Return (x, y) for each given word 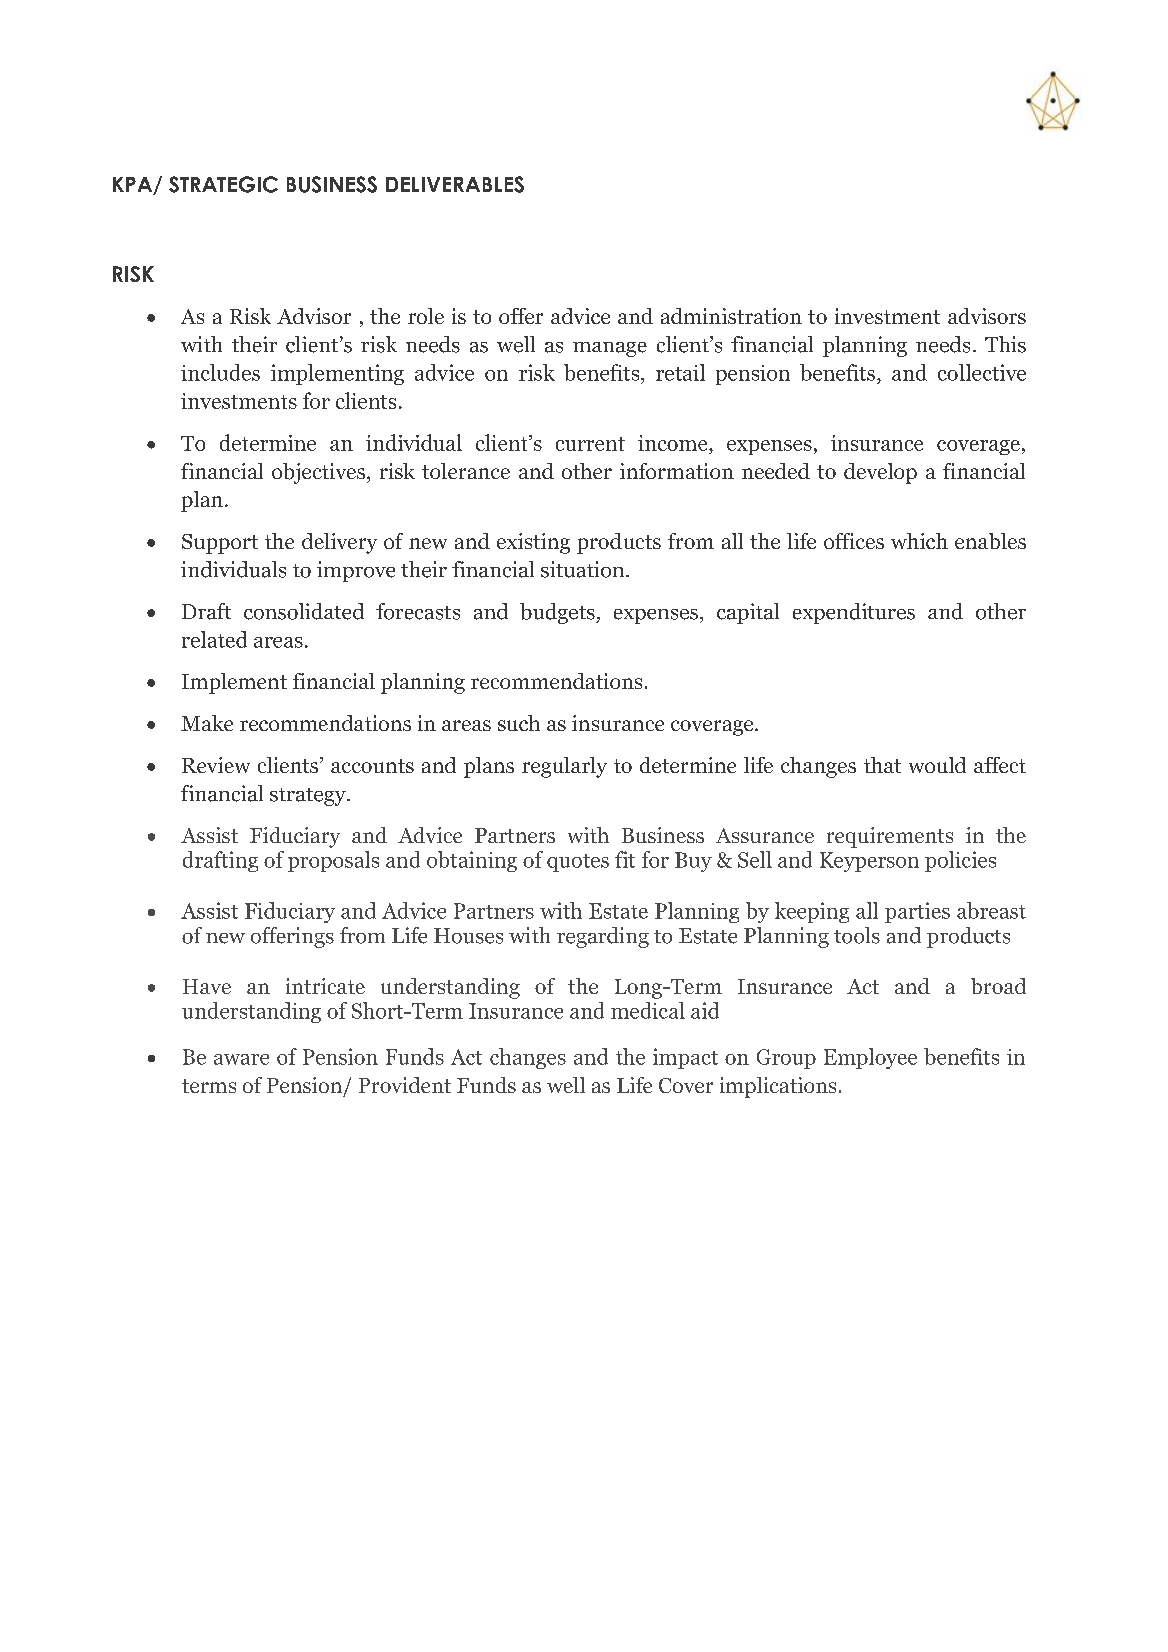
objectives (320, 473)
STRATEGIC (223, 184)
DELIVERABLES (455, 184)
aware (241, 1059)
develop (880, 473)
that (882, 765)
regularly (564, 767)
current (590, 444)
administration (731, 316)
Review (216, 765)
